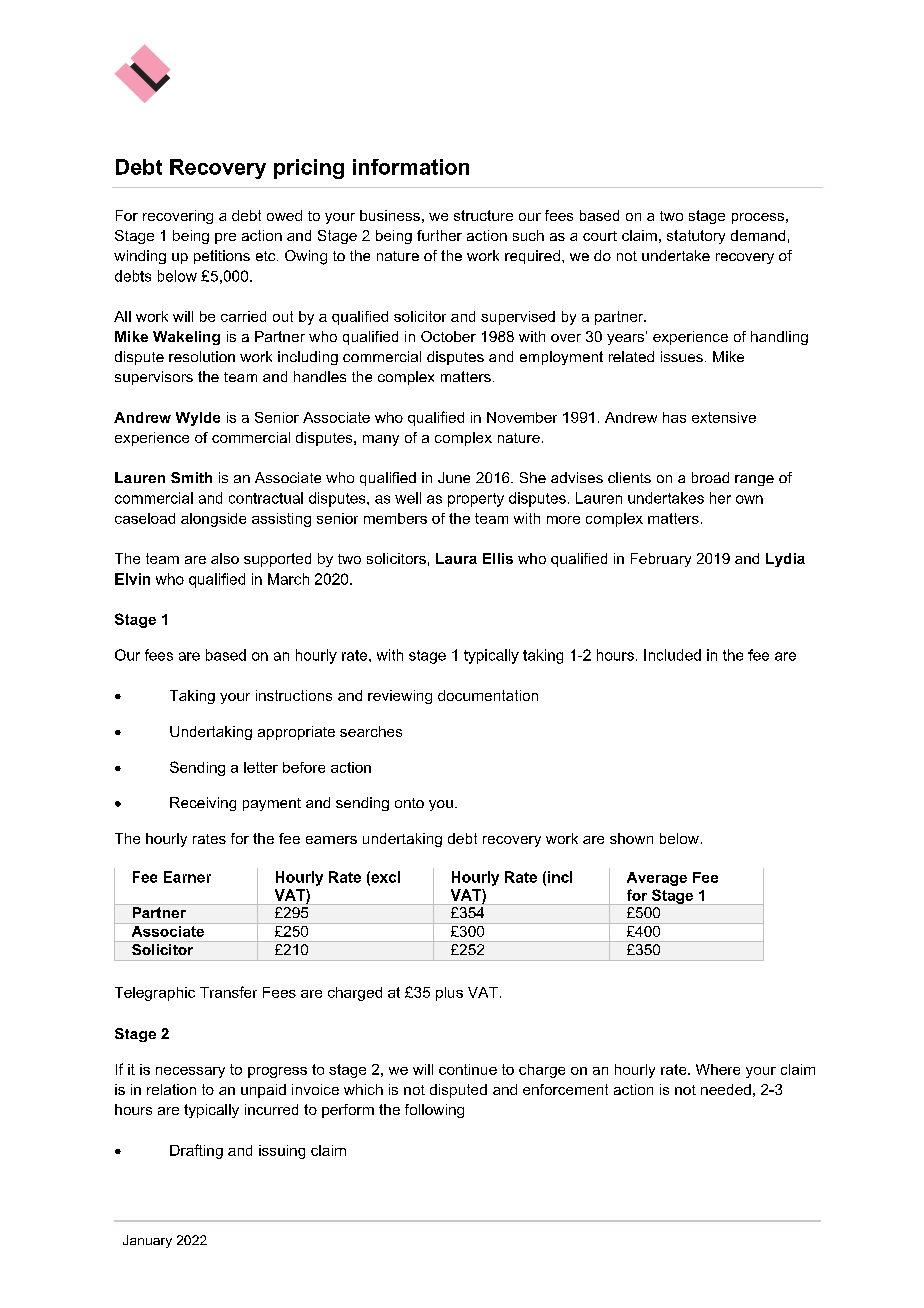 The width and height of the screenshot is (924, 1308). I want to click on pre, so click(225, 238).
